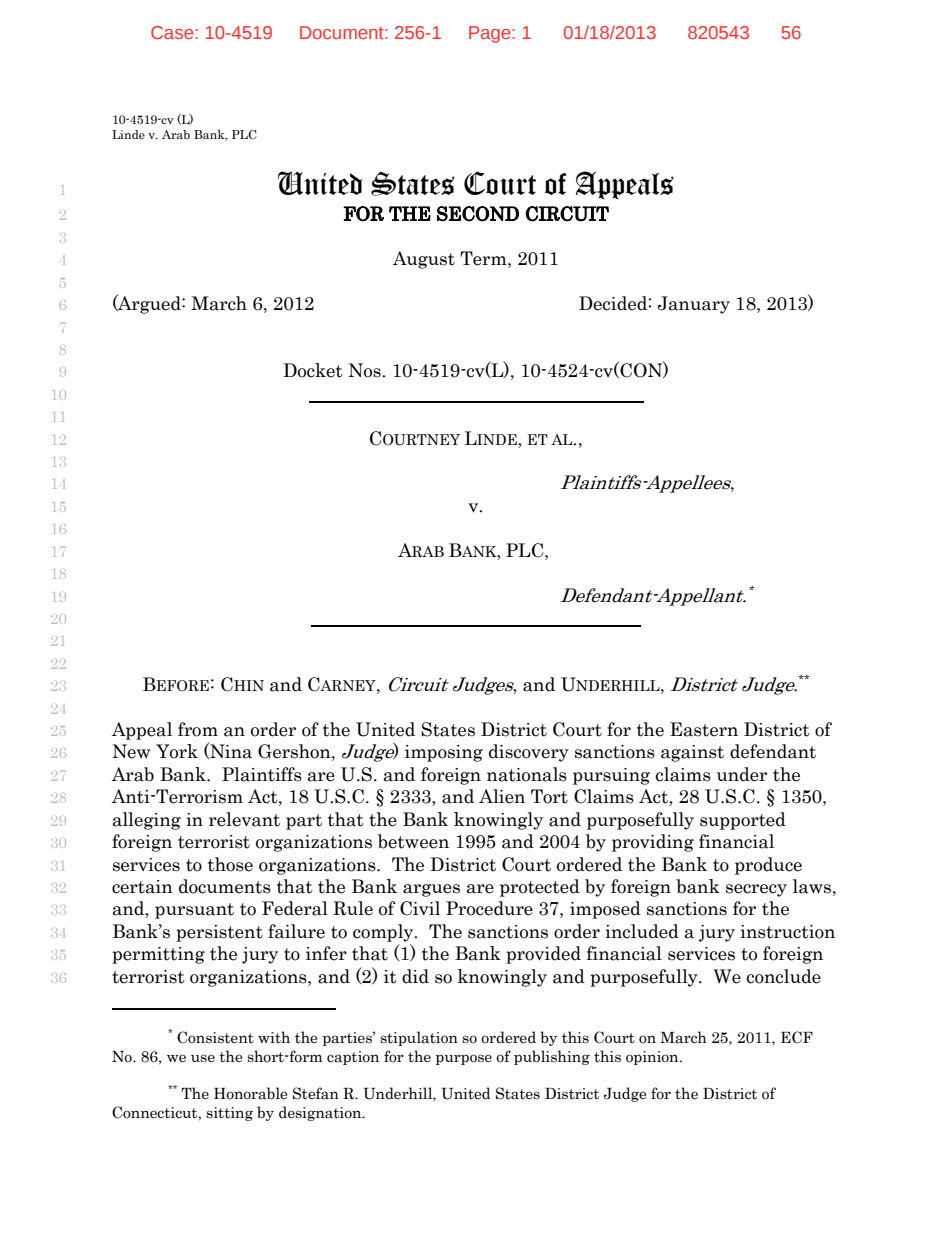 The height and width of the screenshot is (1233, 952). What do you see at coordinates (419, 1038) in the screenshot?
I see `stipulation` at bounding box center [419, 1038].
